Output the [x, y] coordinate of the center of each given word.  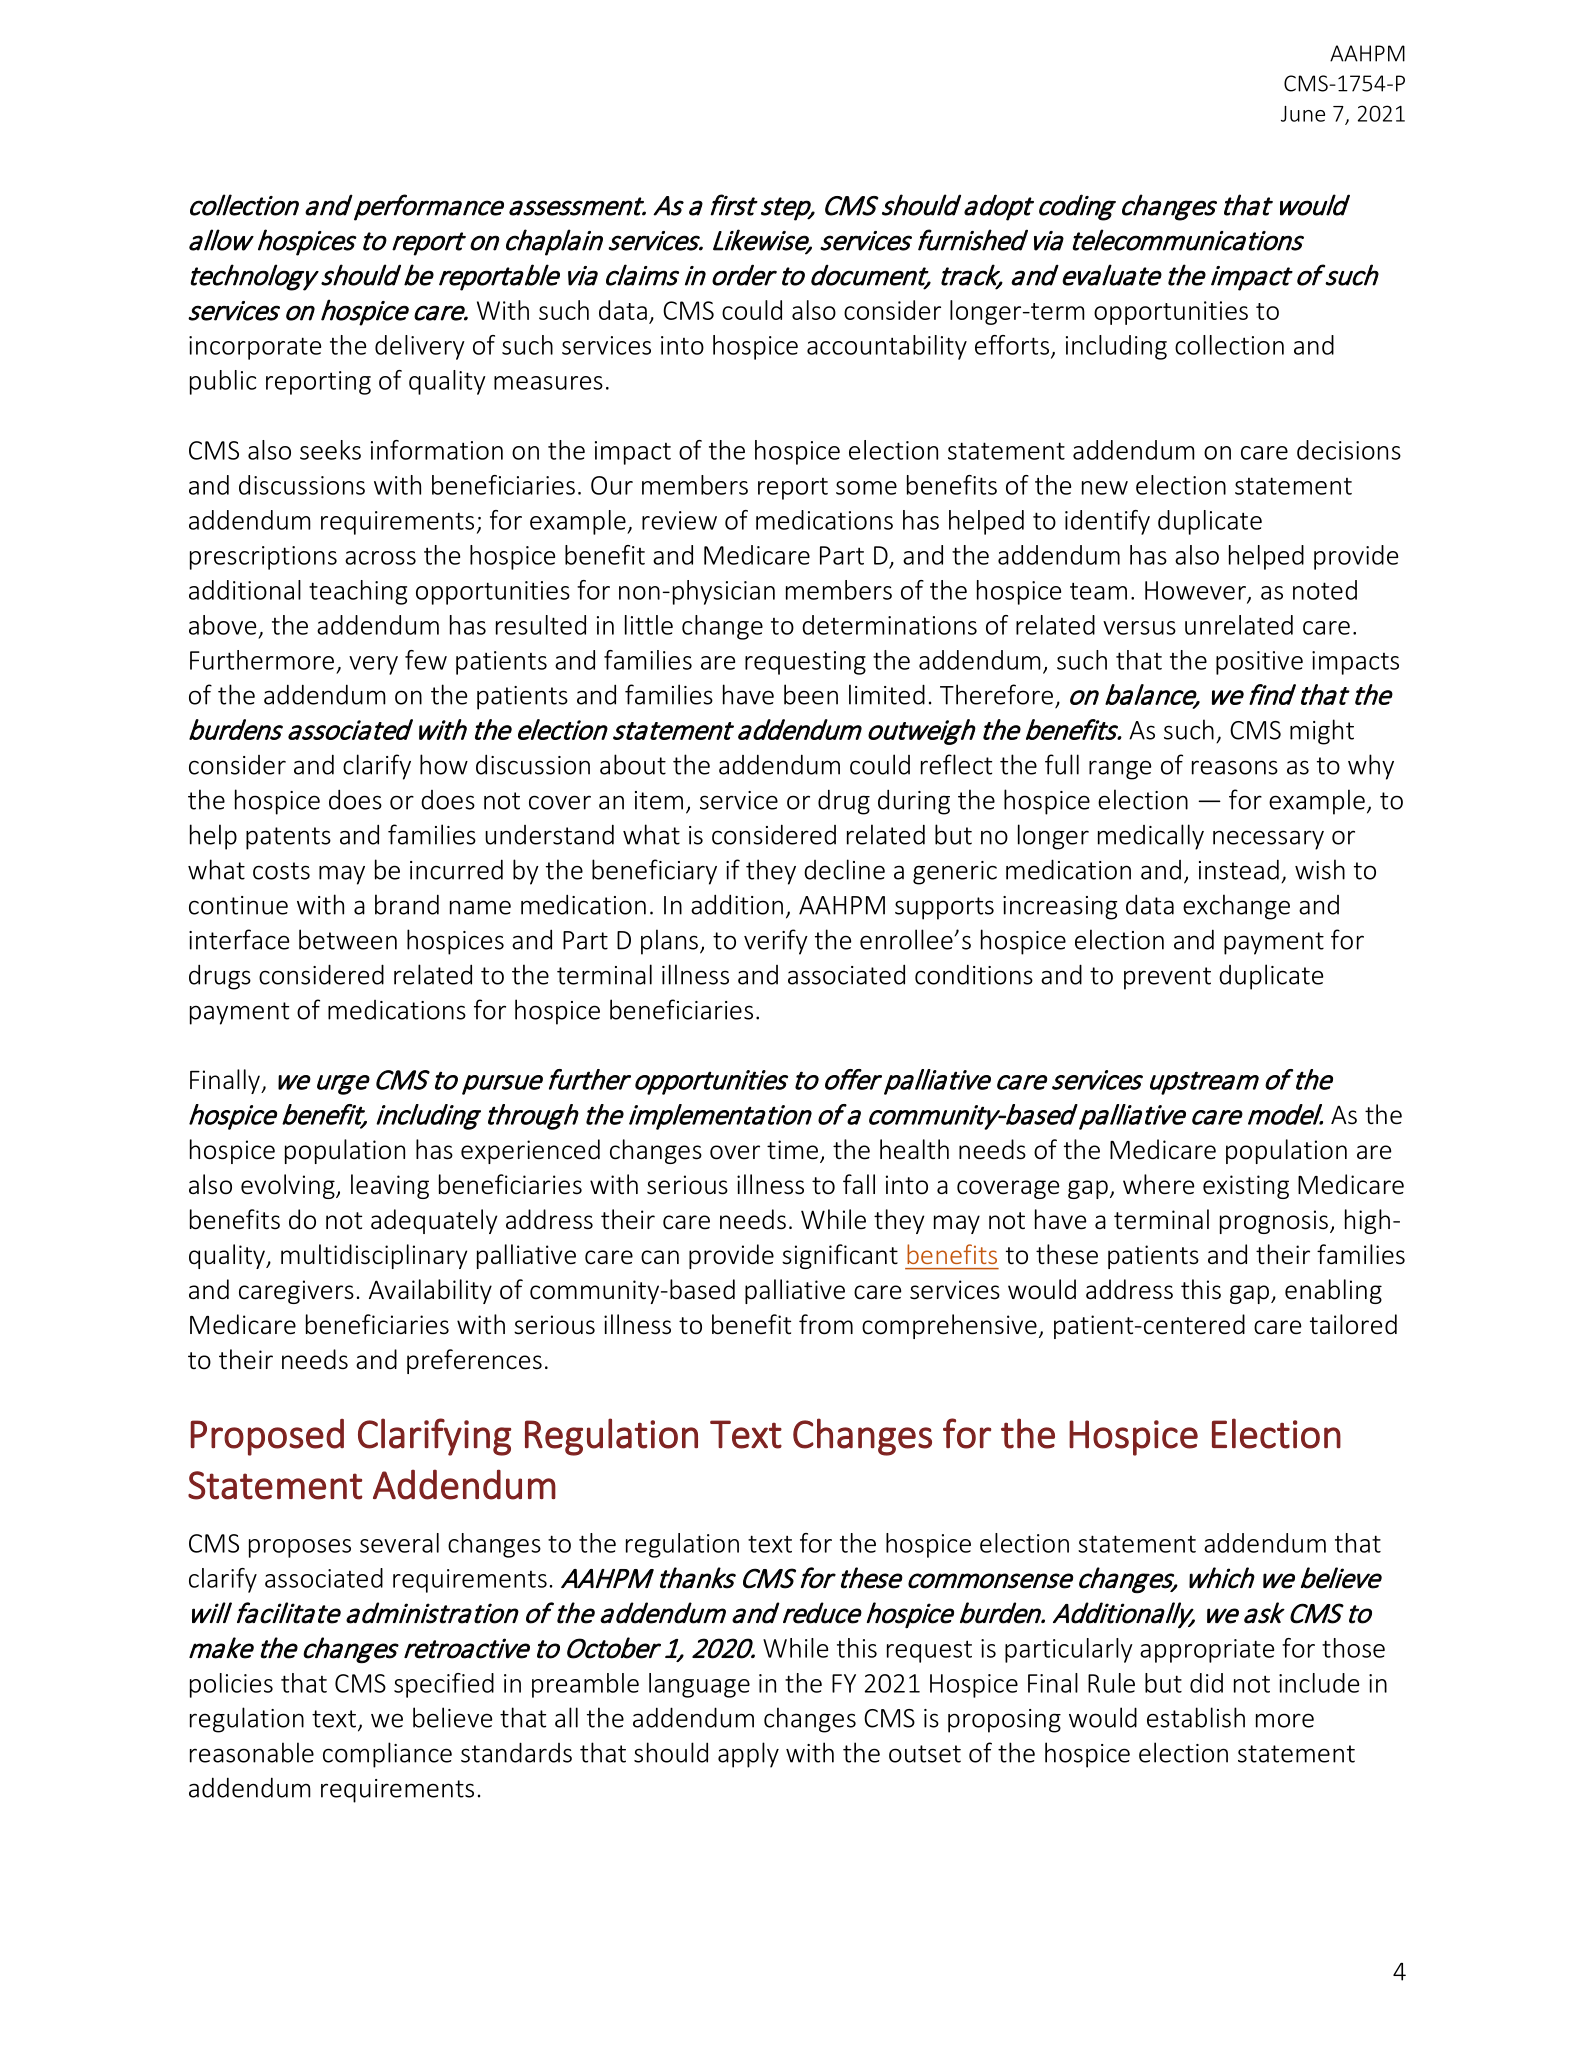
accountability [887, 347]
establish [1196, 1717]
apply [748, 1755]
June [1303, 114]
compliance [387, 1755]
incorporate [255, 348]
